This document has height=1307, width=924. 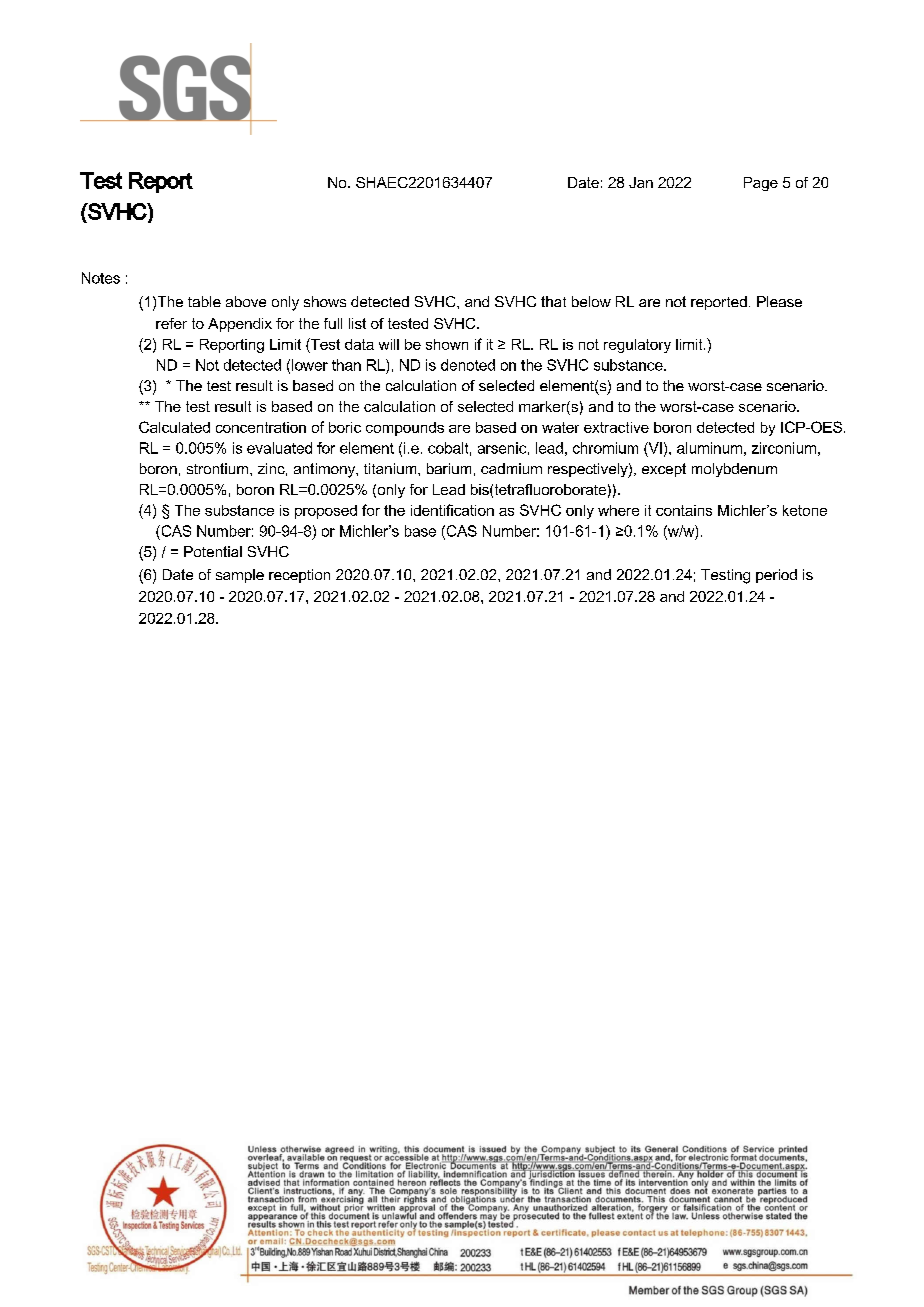 What do you see at coordinates (452, 510) in the document?
I see `identification` at bounding box center [452, 510].
